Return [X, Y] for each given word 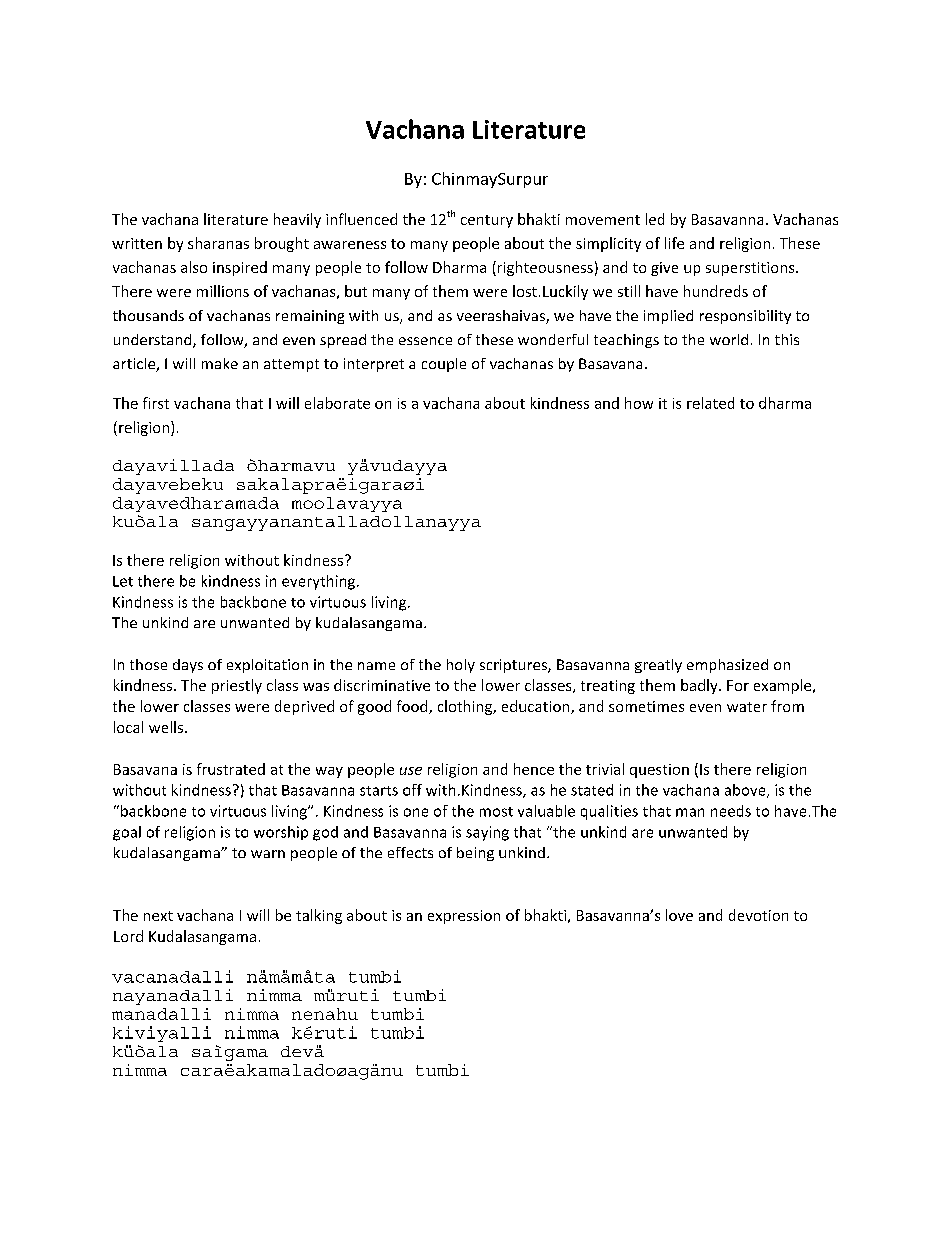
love [679, 915]
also [194, 267]
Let [123, 581]
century [487, 221]
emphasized [727, 666]
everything [320, 582]
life [674, 243]
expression [464, 917]
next [158, 916]
